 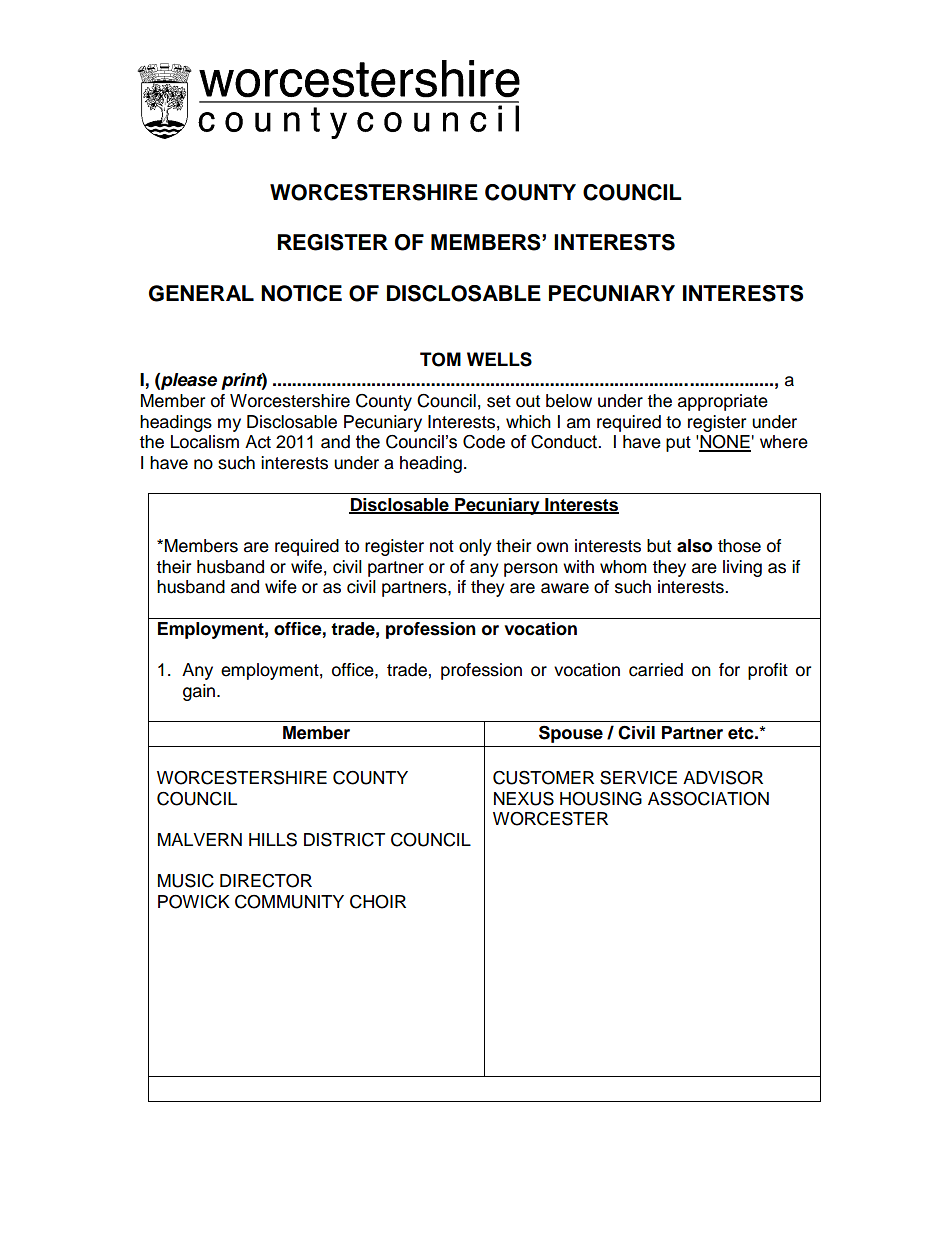 What do you see at coordinates (742, 568) in the image?
I see `living` at bounding box center [742, 568].
